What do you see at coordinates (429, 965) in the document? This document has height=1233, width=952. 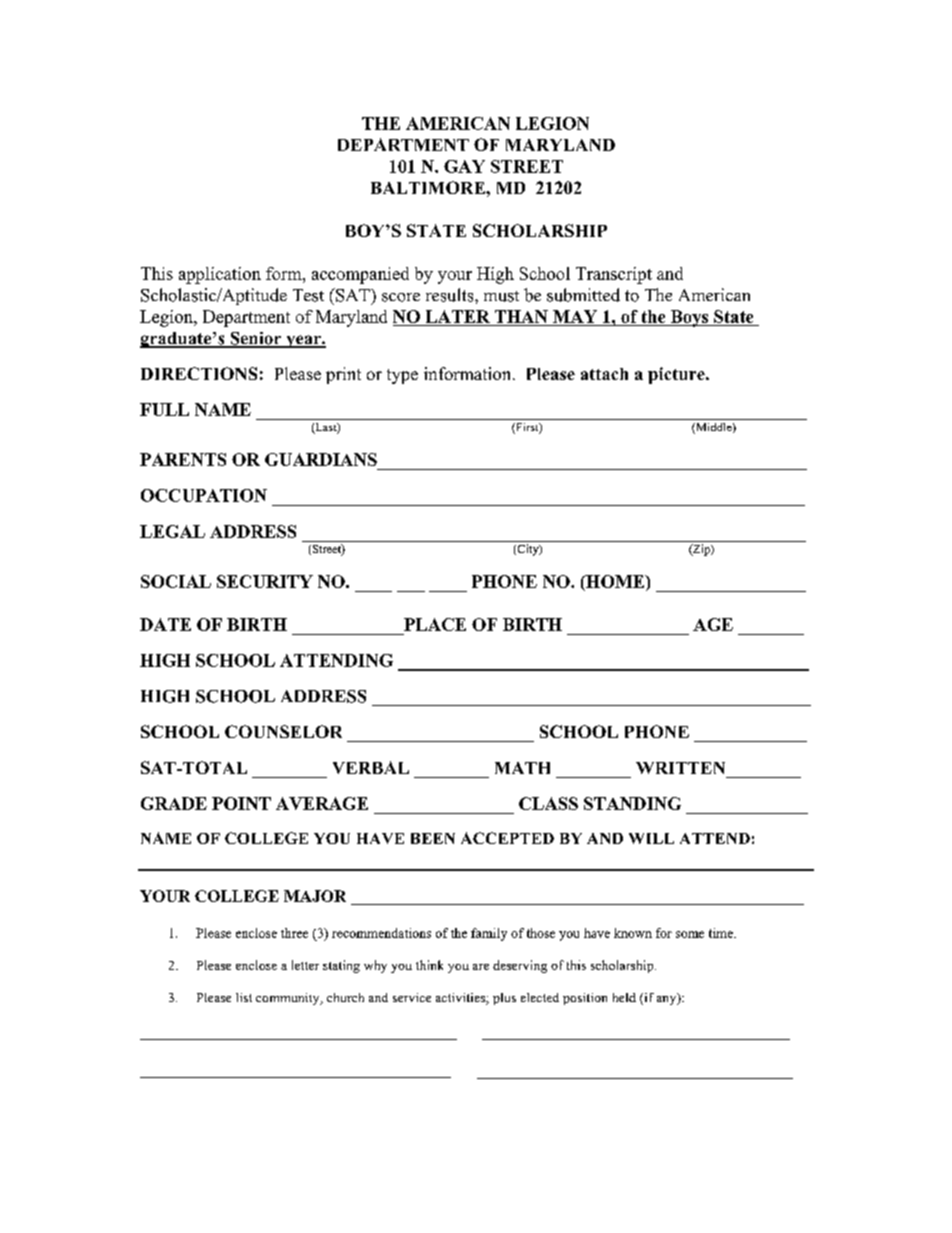 I see `think` at bounding box center [429, 965].
